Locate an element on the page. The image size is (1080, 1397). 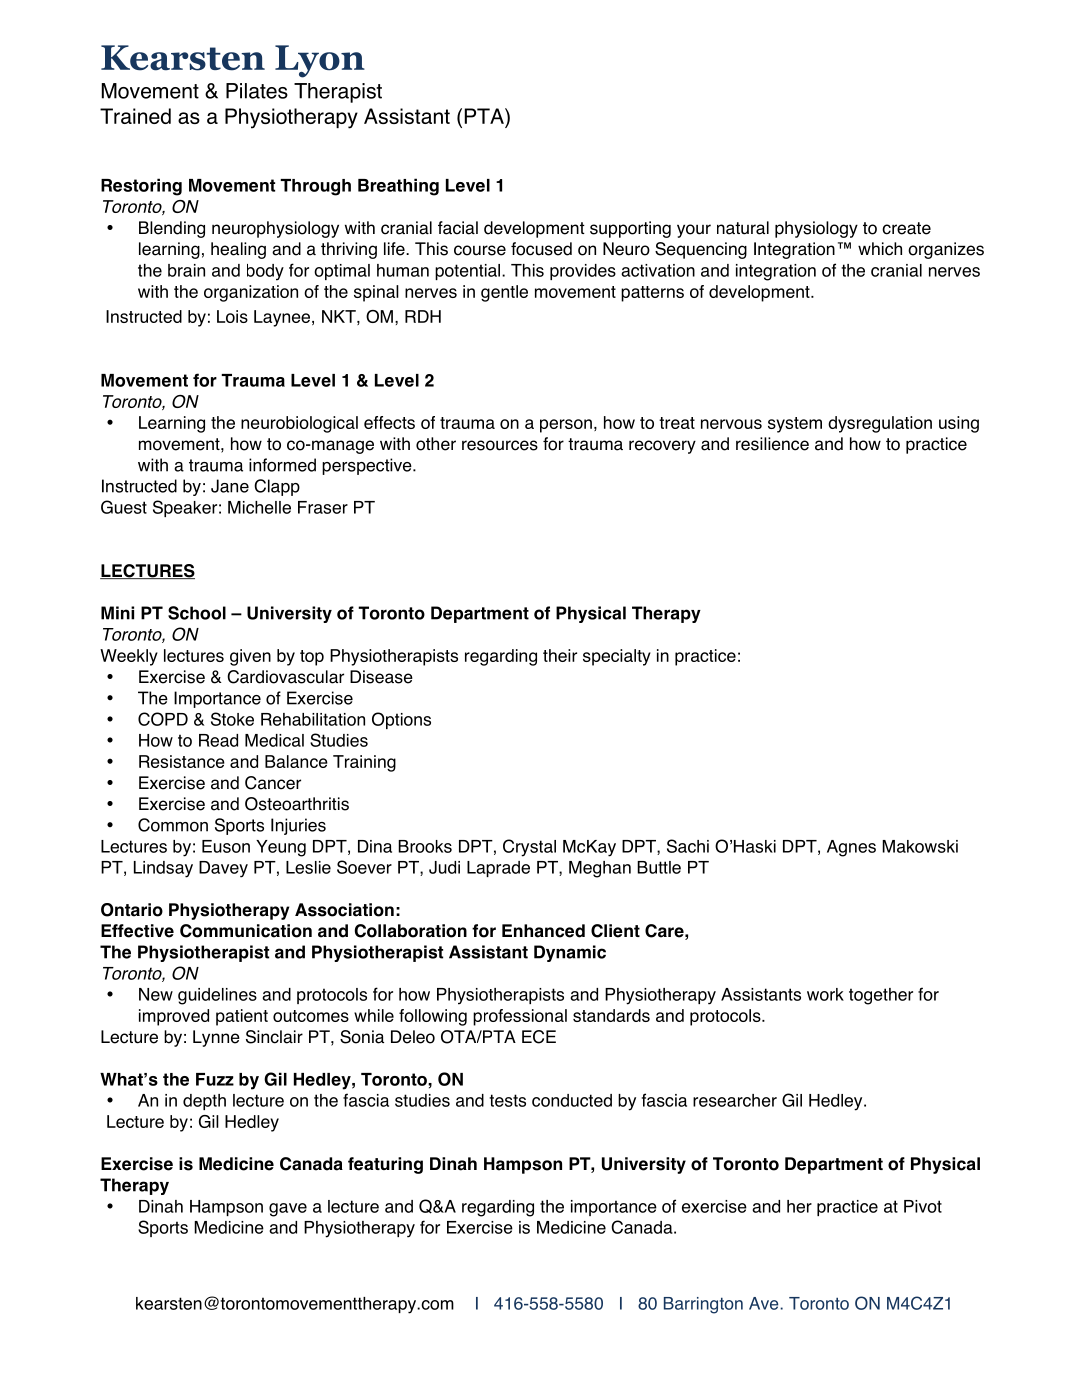
Barrington is located at coordinates (703, 1305).
